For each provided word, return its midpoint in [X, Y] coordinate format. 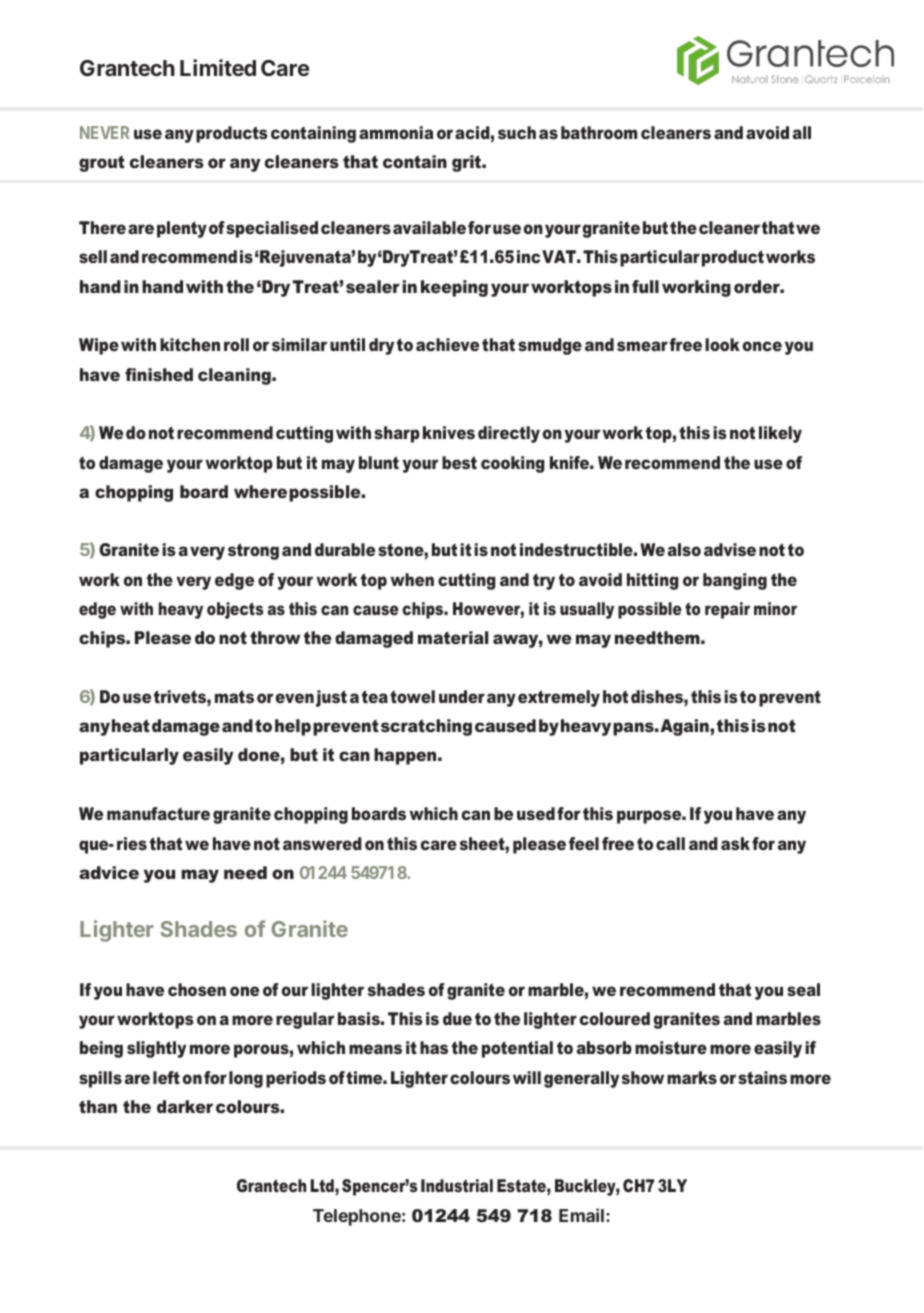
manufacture [158, 813]
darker [185, 1106]
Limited [218, 67]
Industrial [457, 1185]
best [459, 462]
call [670, 843]
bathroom [599, 132]
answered [322, 843]
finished [159, 374]
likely [780, 434]
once [762, 346]
